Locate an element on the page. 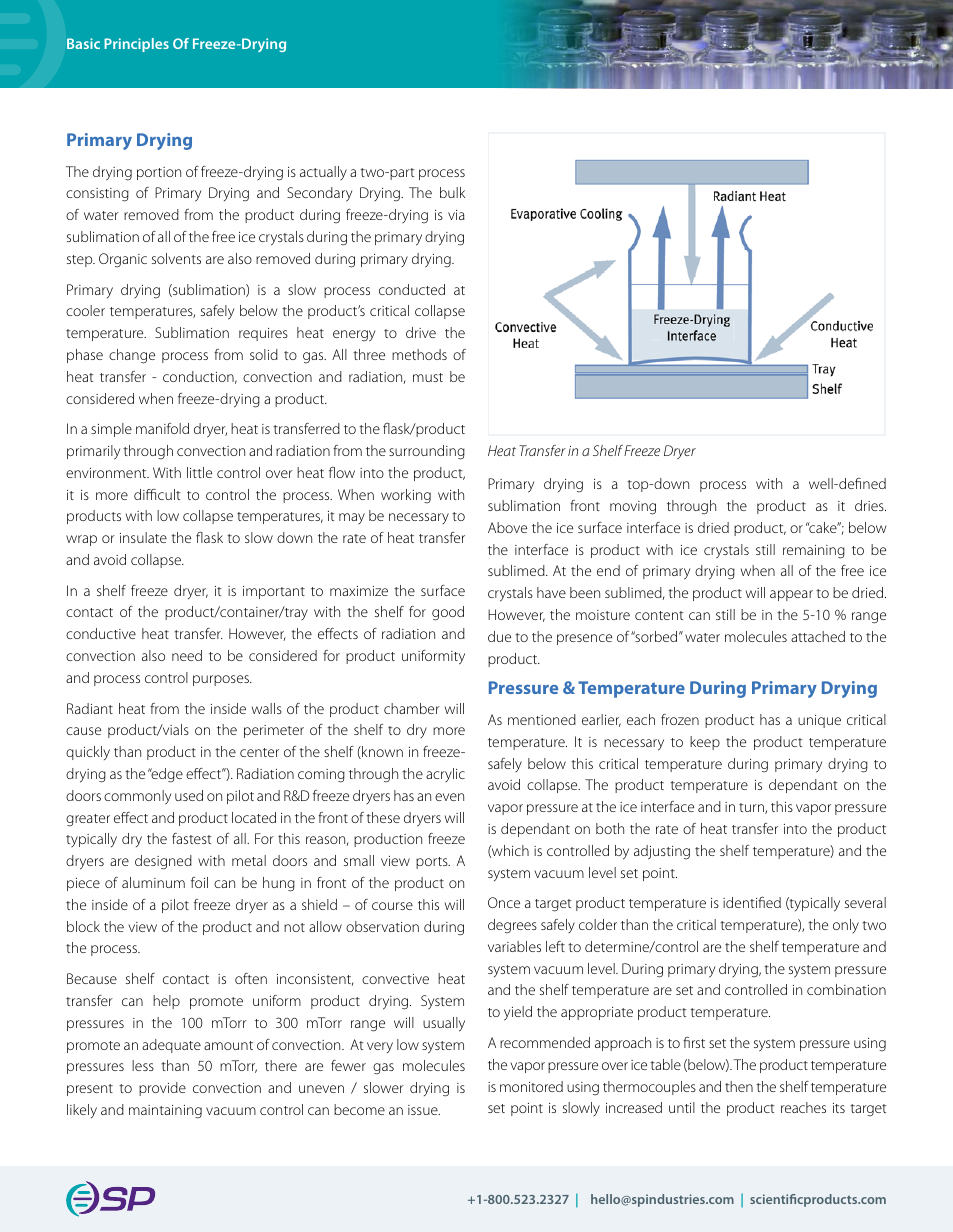 This image has width=953, height=1232. actually is located at coordinates (323, 173).
